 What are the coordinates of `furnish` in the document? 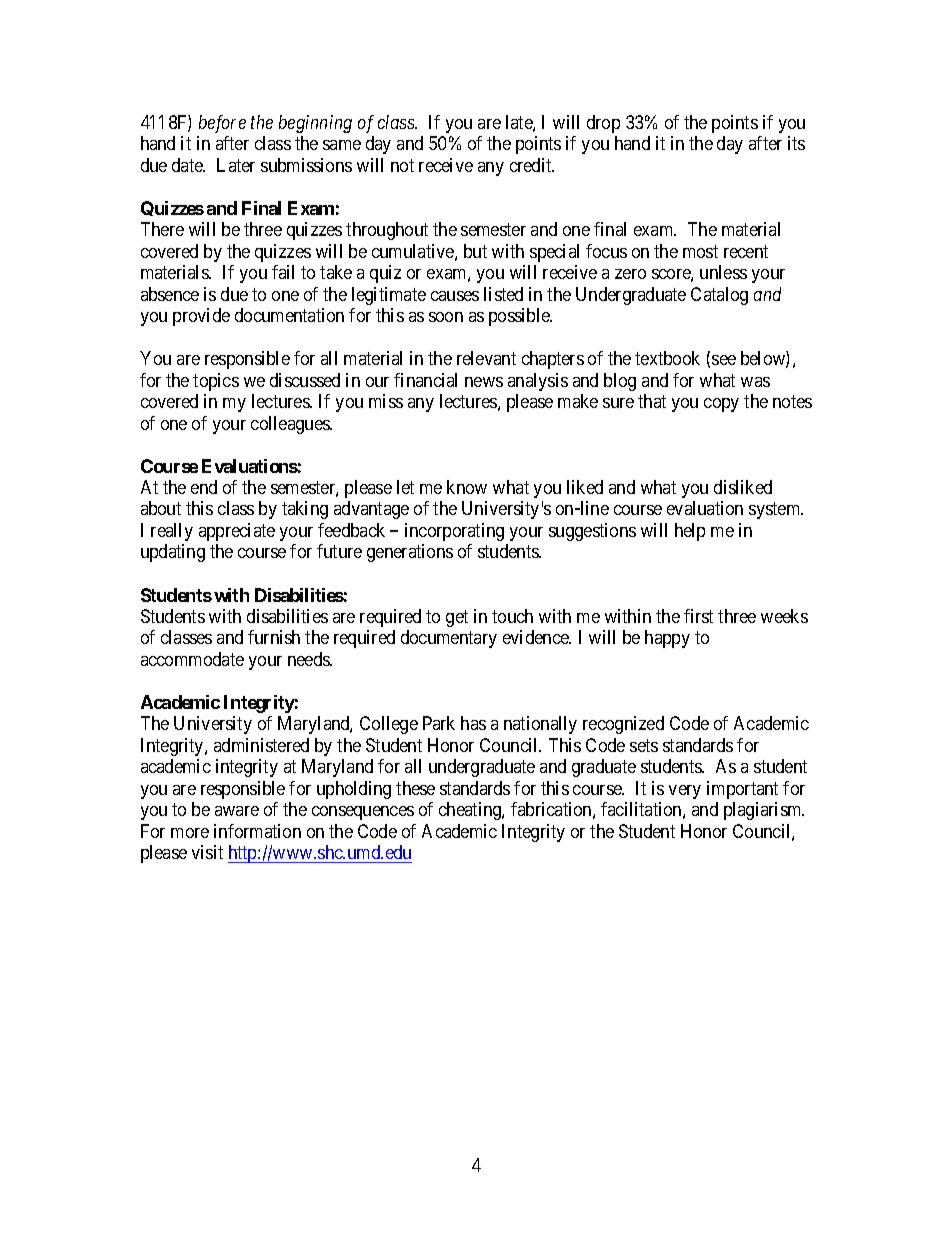 It's located at (274, 637).
